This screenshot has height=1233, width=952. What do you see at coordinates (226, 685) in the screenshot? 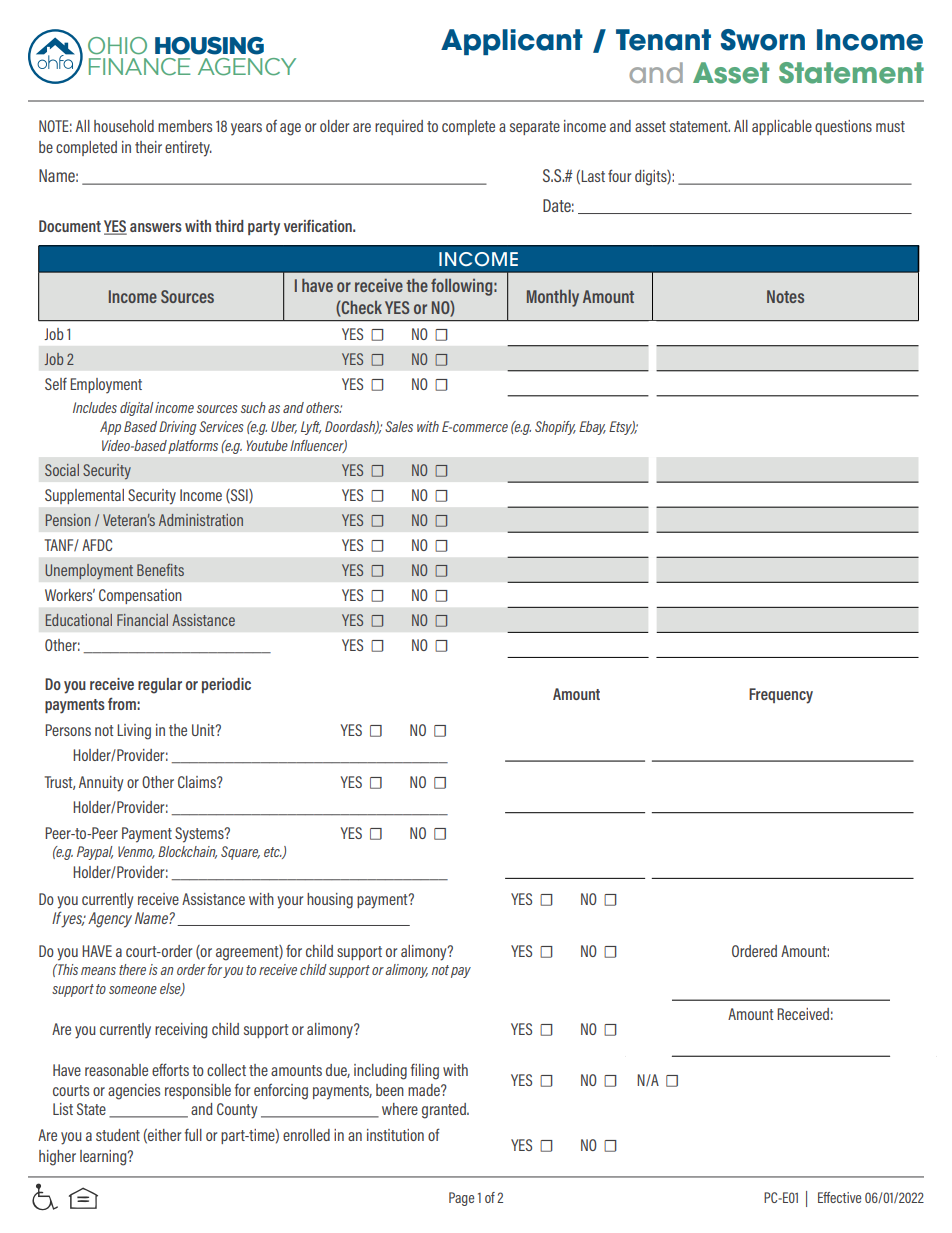
I see `periodic` at bounding box center [226, 685].
